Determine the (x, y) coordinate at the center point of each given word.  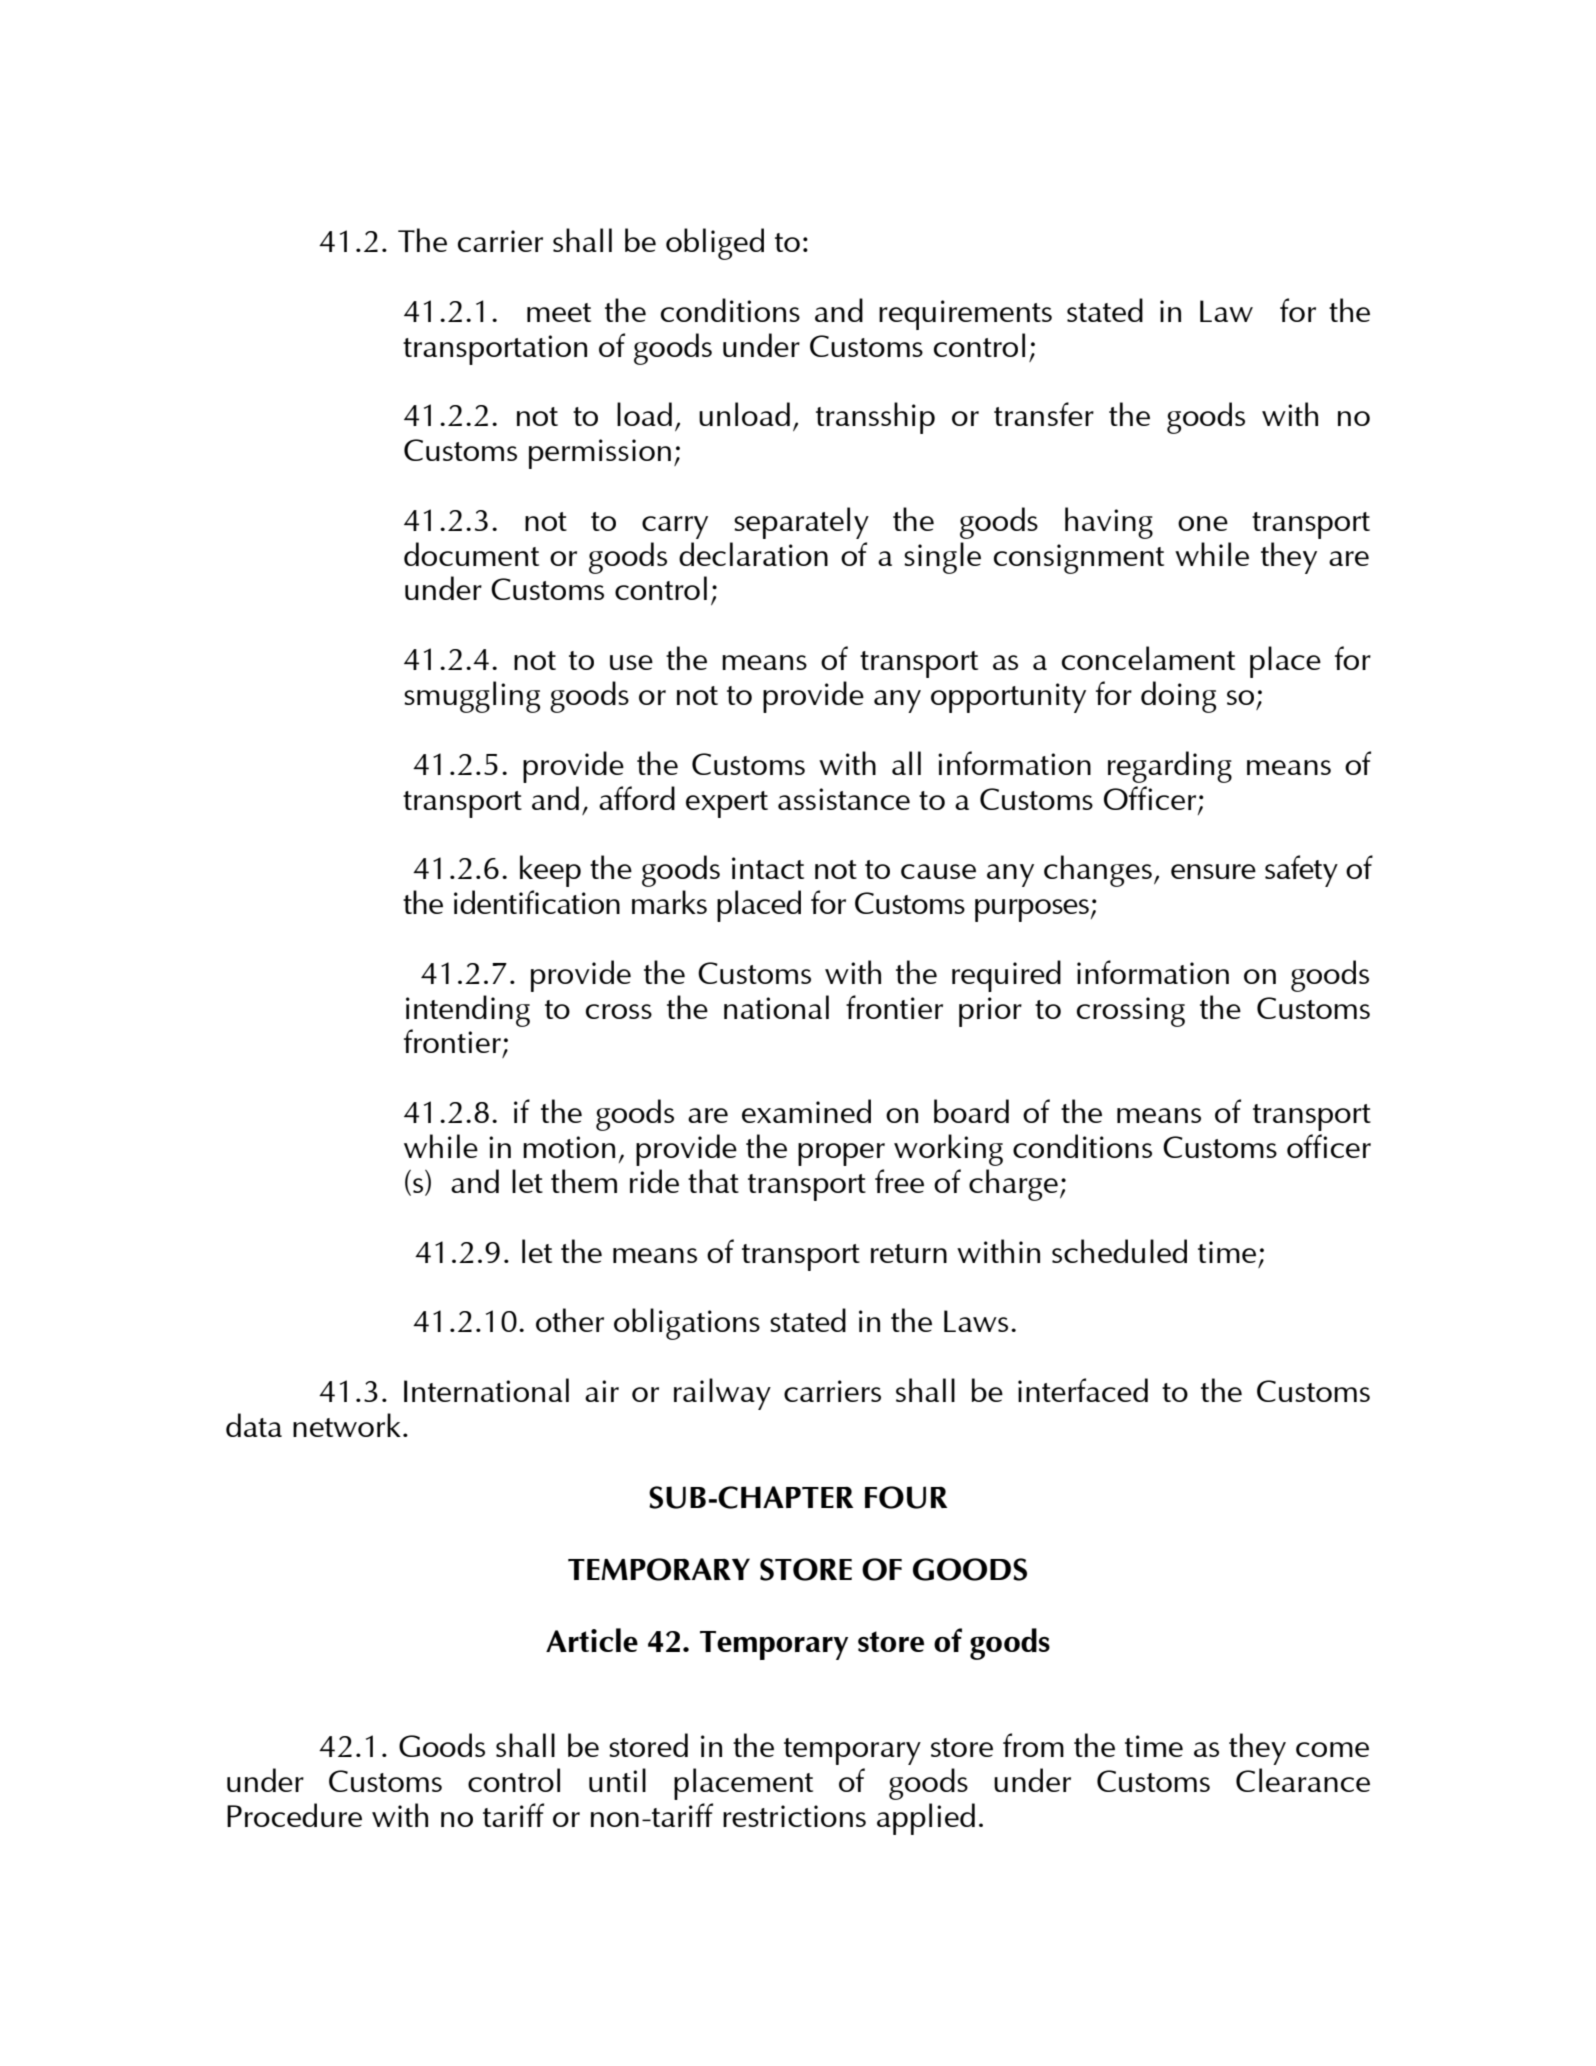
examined (806, 1111)
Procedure (294, 1815)
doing (1178, 697)
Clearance (1303, 1780)
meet (559, 312)
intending (468, 1011)
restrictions (794, 1816)
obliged (715, 244)
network (347, 1425)
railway (722, 1394)
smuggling (472, 697)
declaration (753, 554)
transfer (1044, 414)
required (1006, 976)
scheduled (1119, 1251)
